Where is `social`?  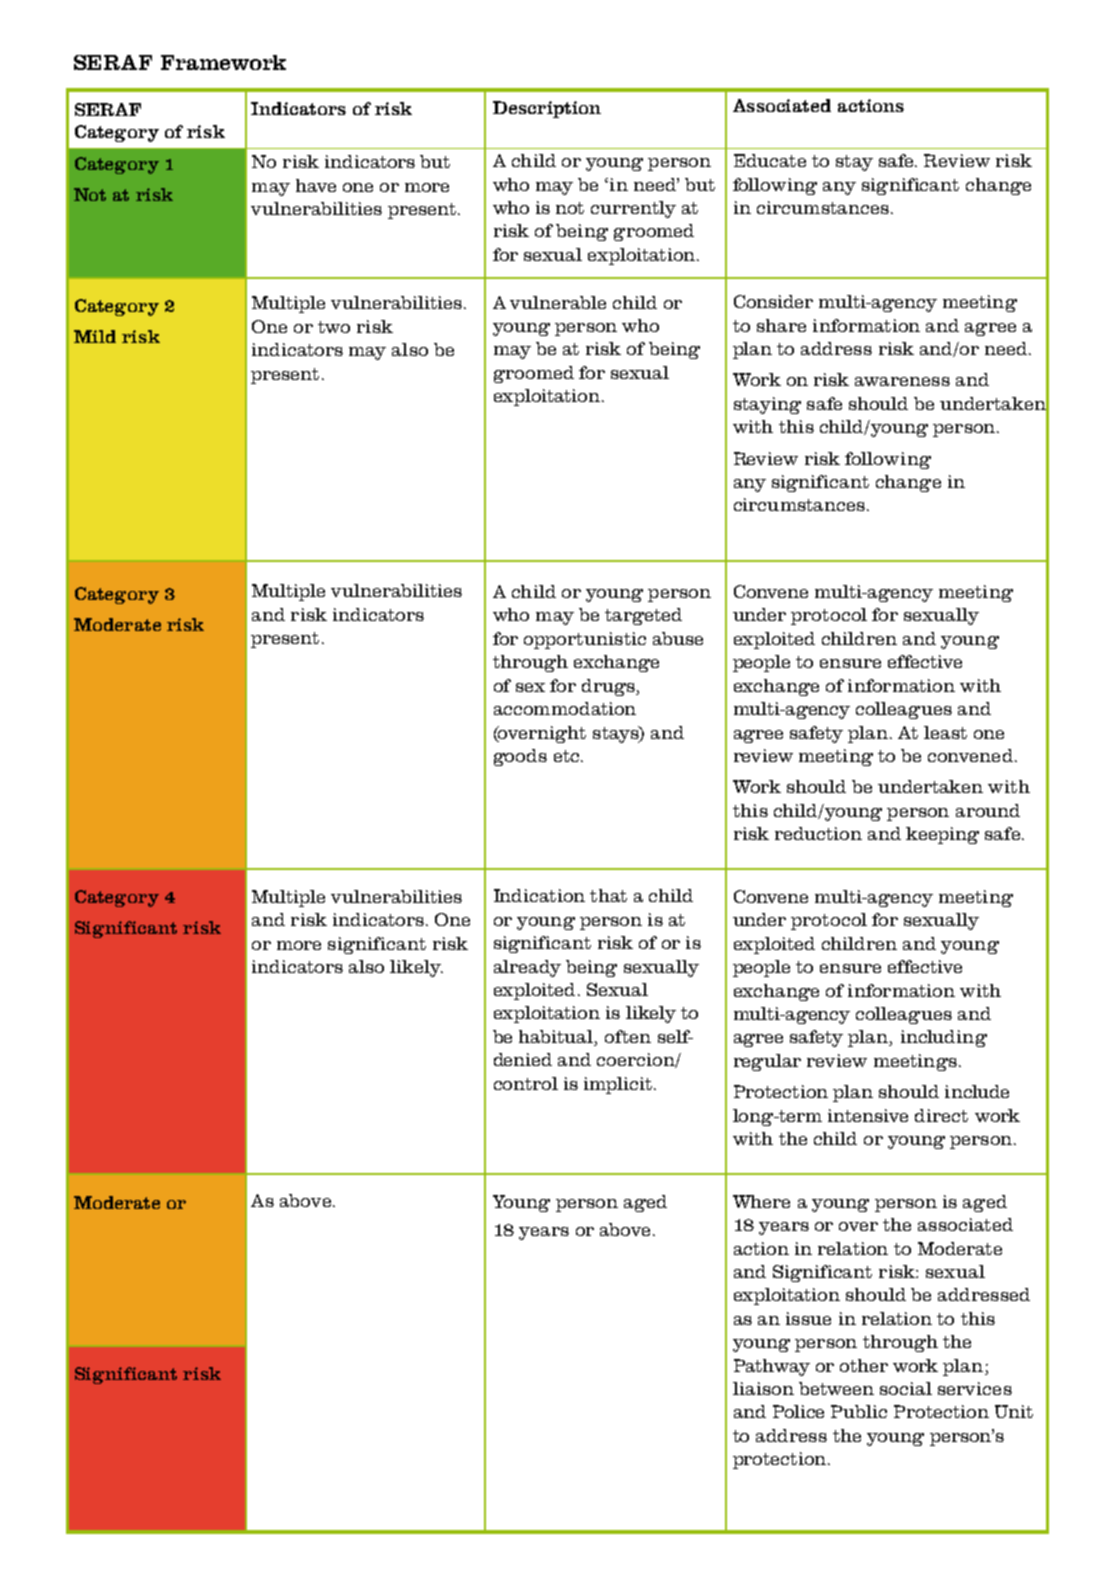
social is located at coordinates (906, 1388).
